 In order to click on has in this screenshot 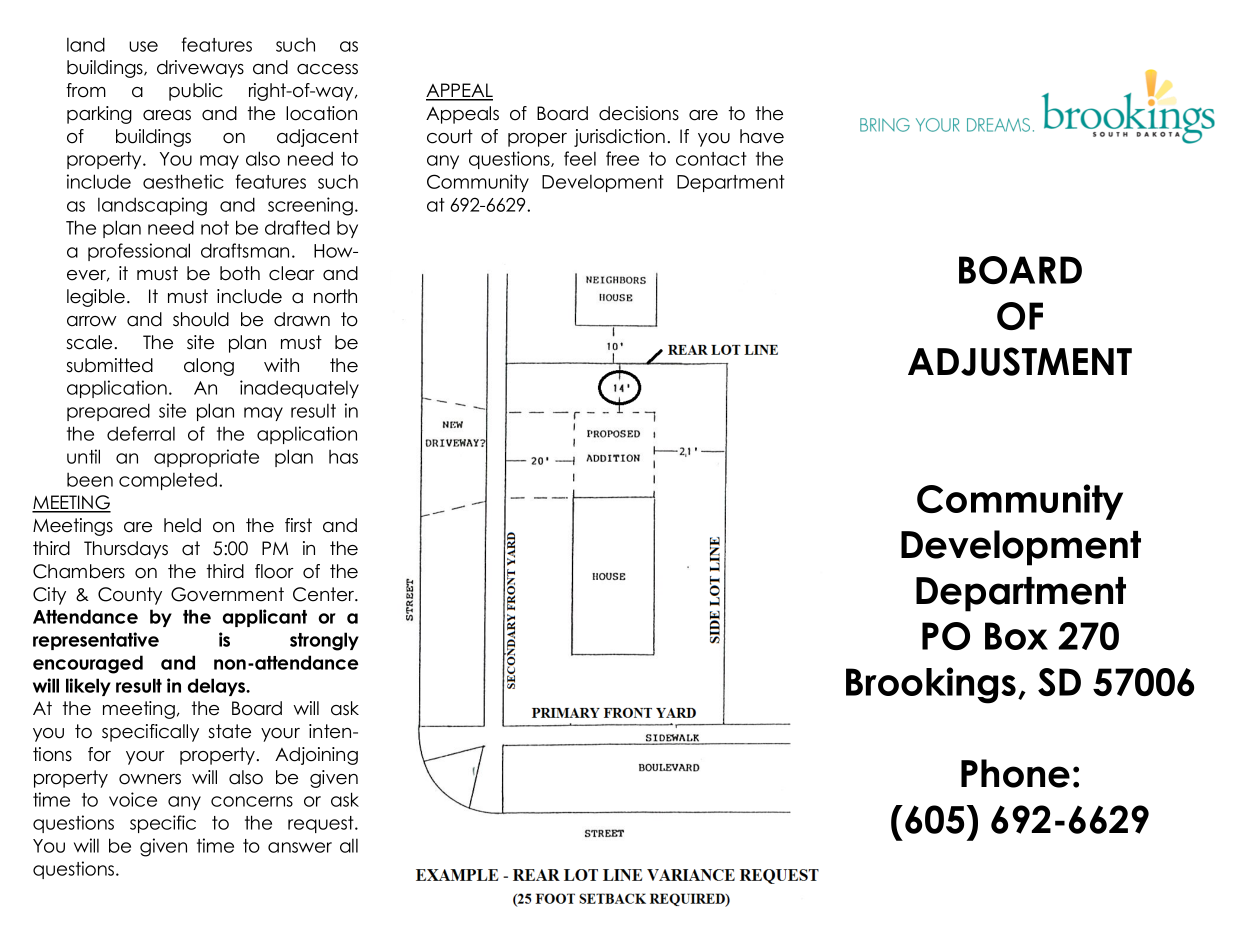, I will do `click(343, 457)`.
